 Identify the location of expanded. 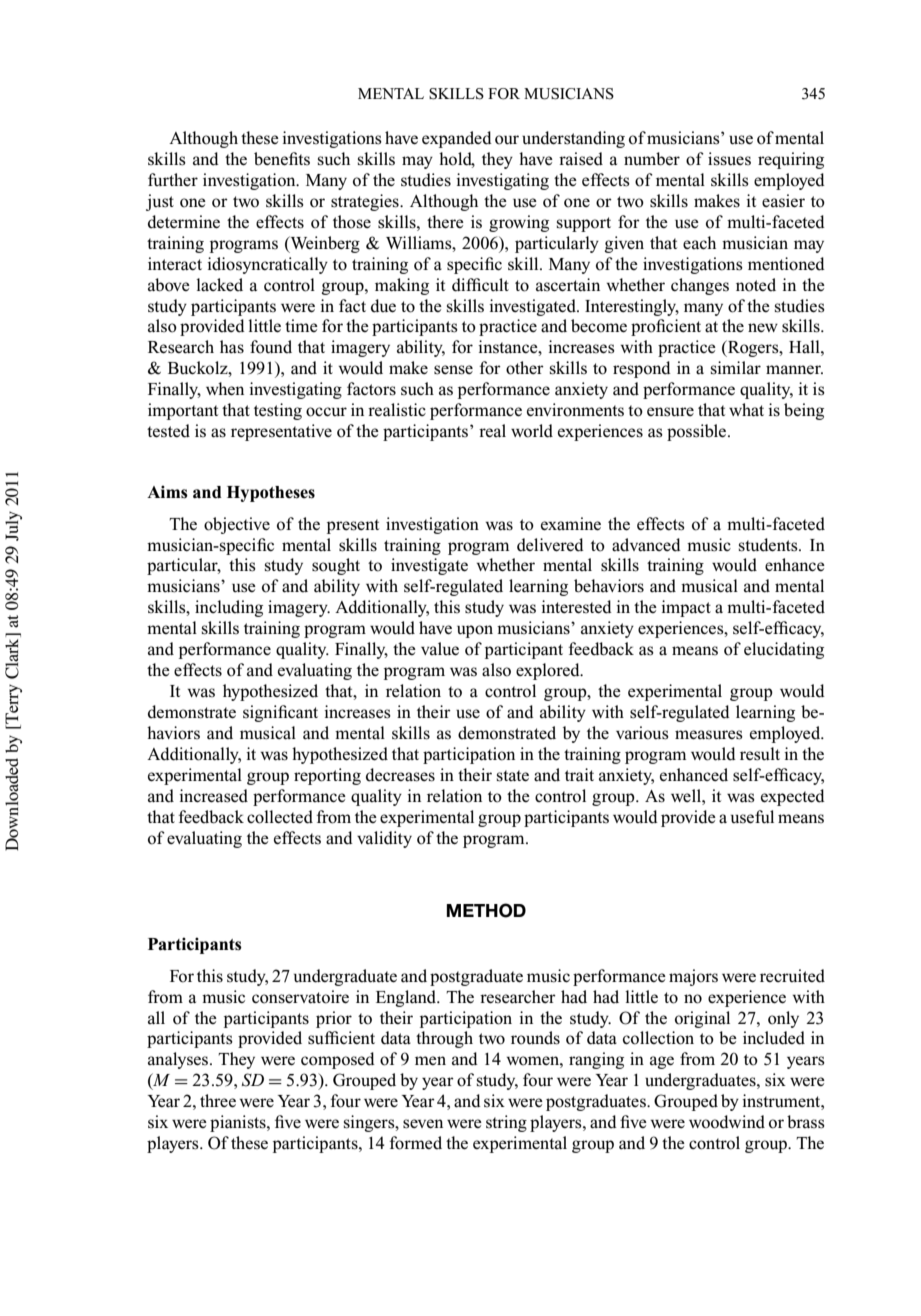
(457, 139).
